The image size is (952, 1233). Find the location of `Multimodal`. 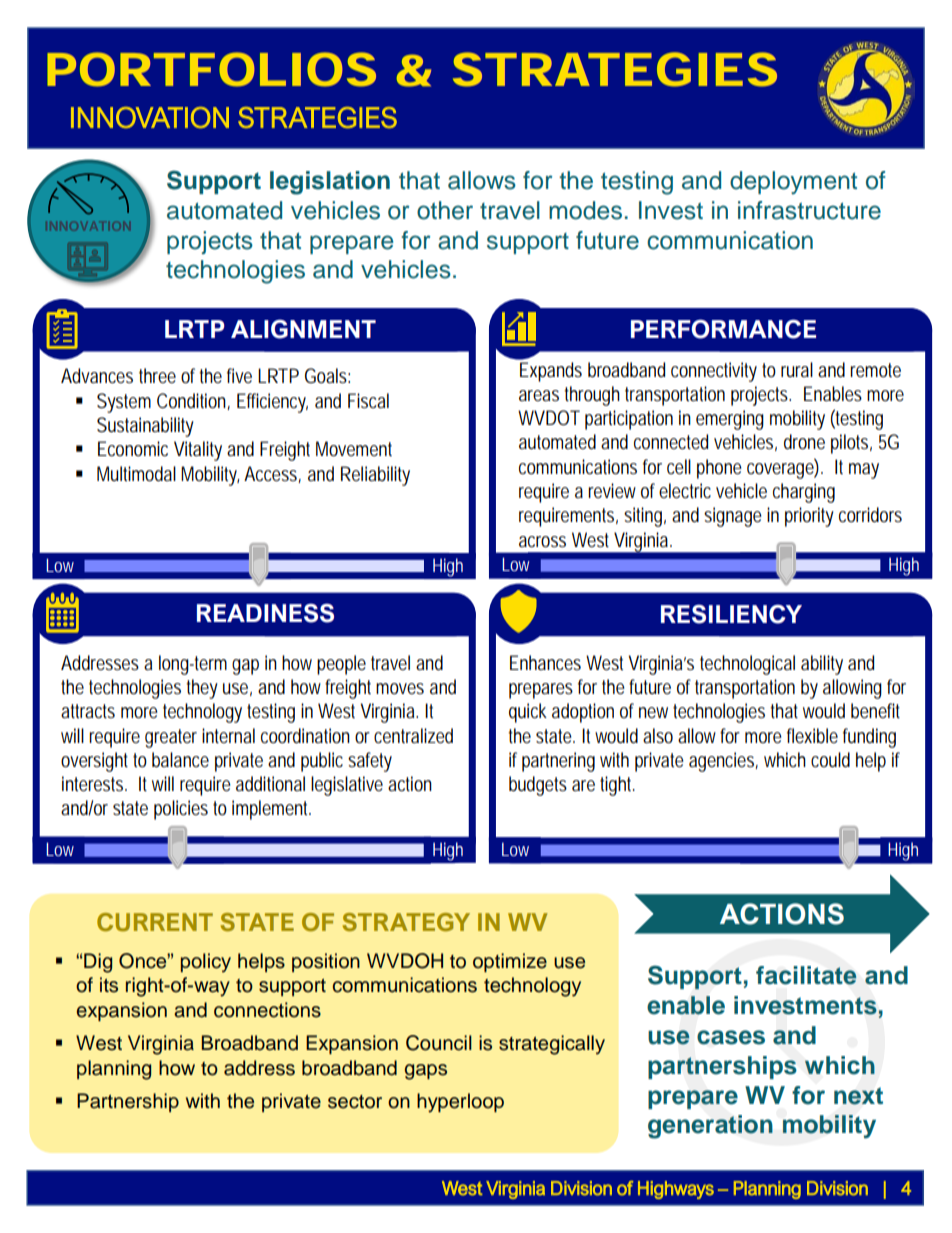

Multimodal is located at coordinates (136, 474).
